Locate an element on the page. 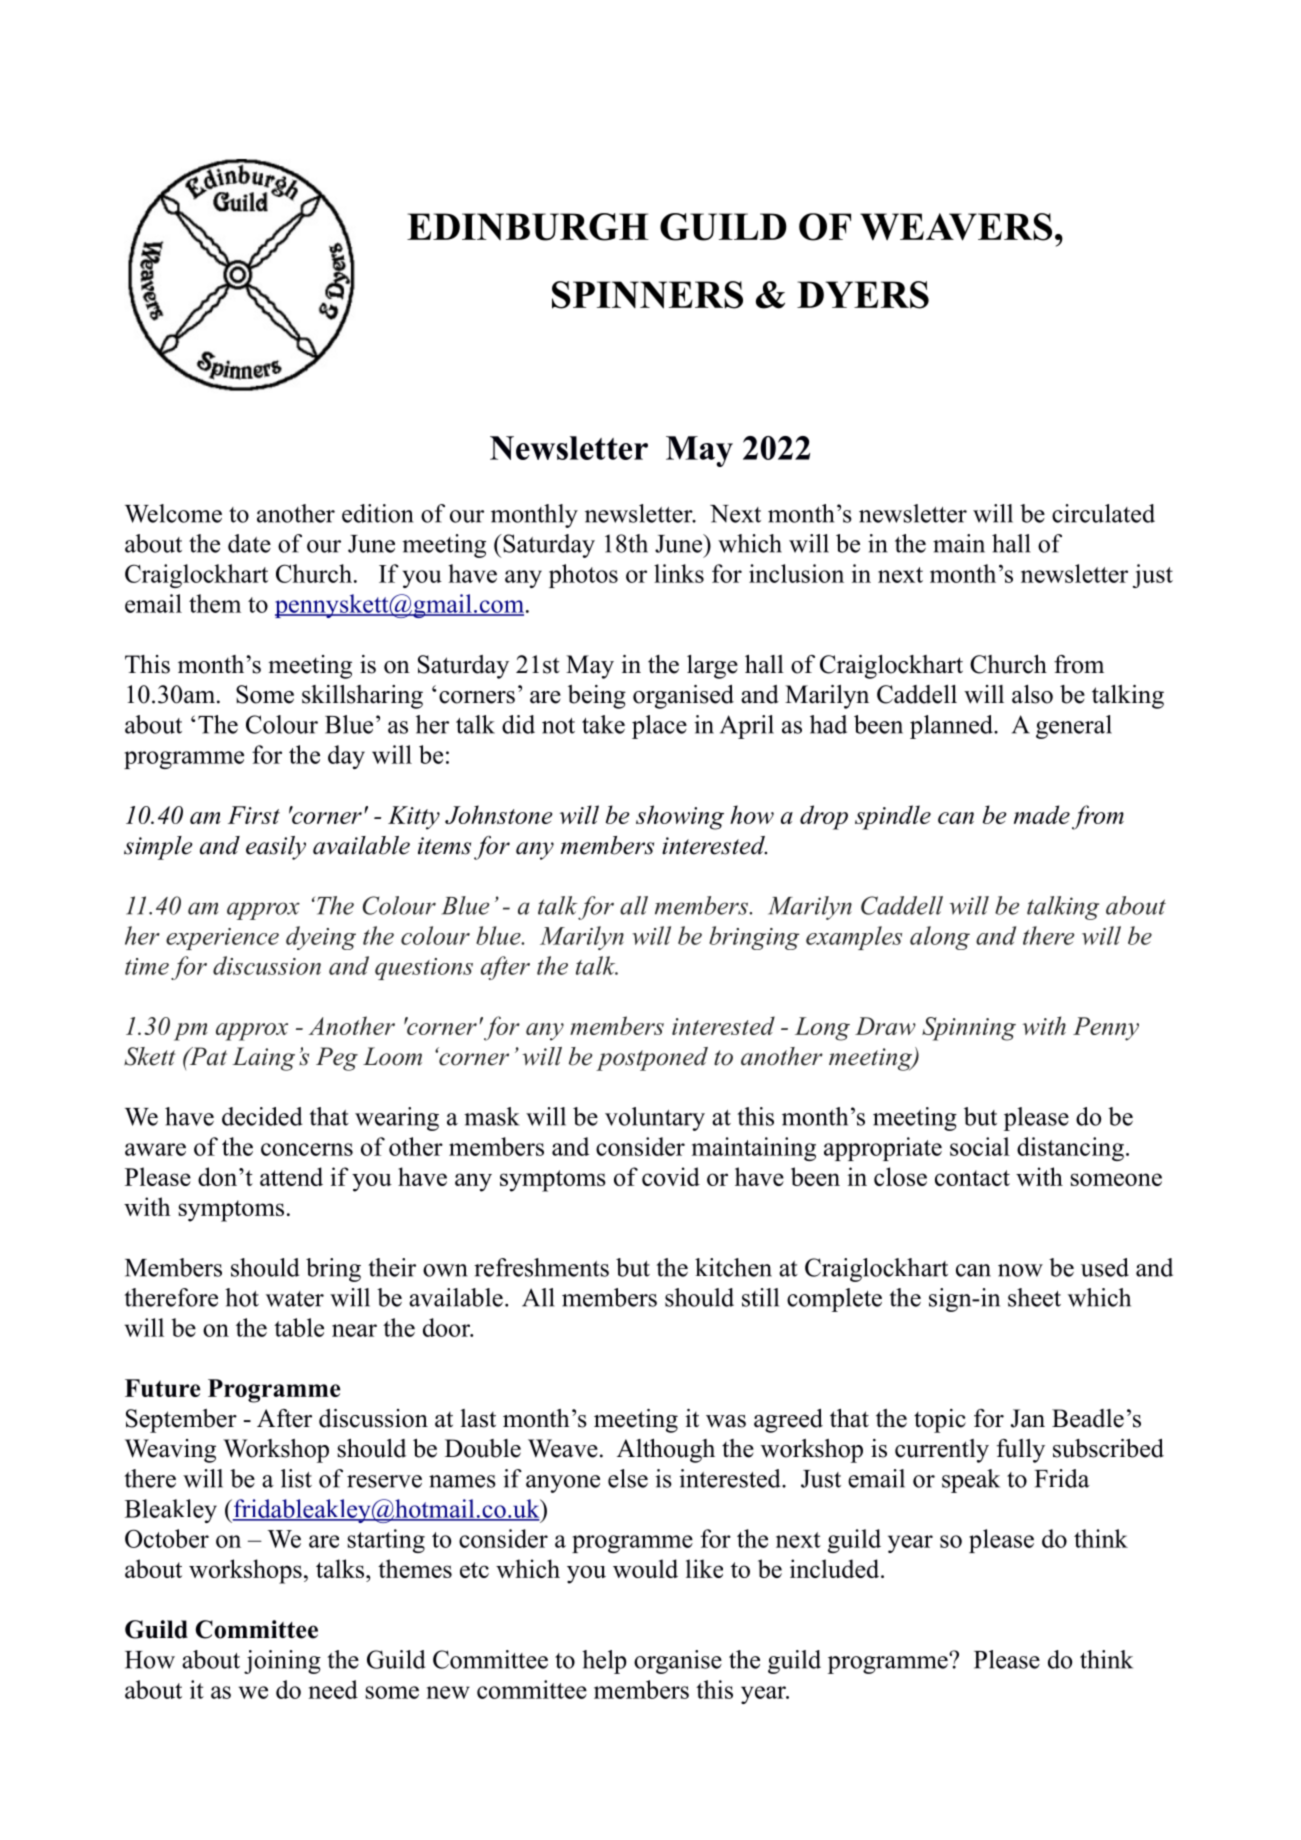  First is located at coordinates (254, 815).
